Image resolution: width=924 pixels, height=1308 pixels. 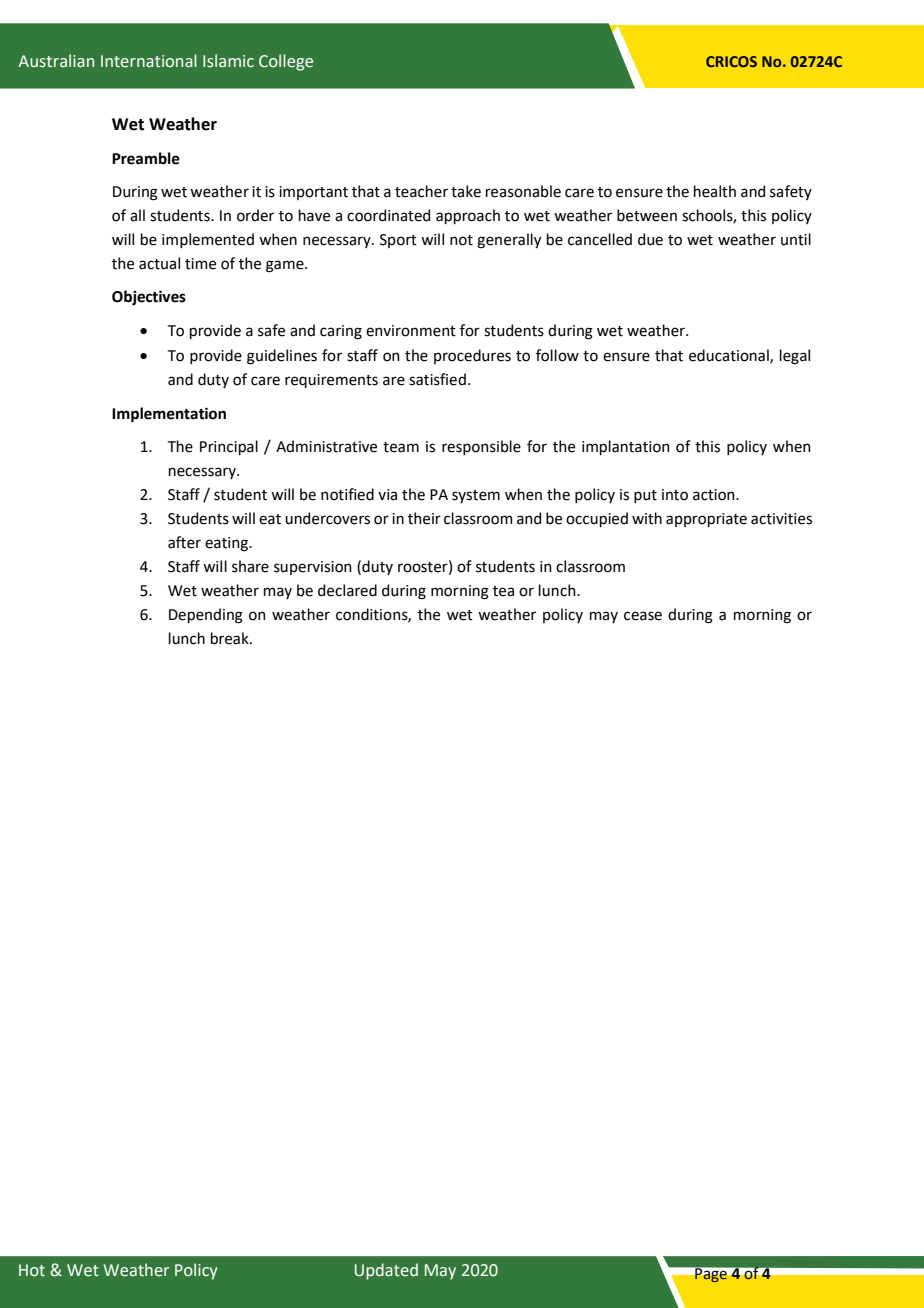 What do you see at coordinates (795, 357) in the document?
I see `legal` at bounding box center [795, 357].
